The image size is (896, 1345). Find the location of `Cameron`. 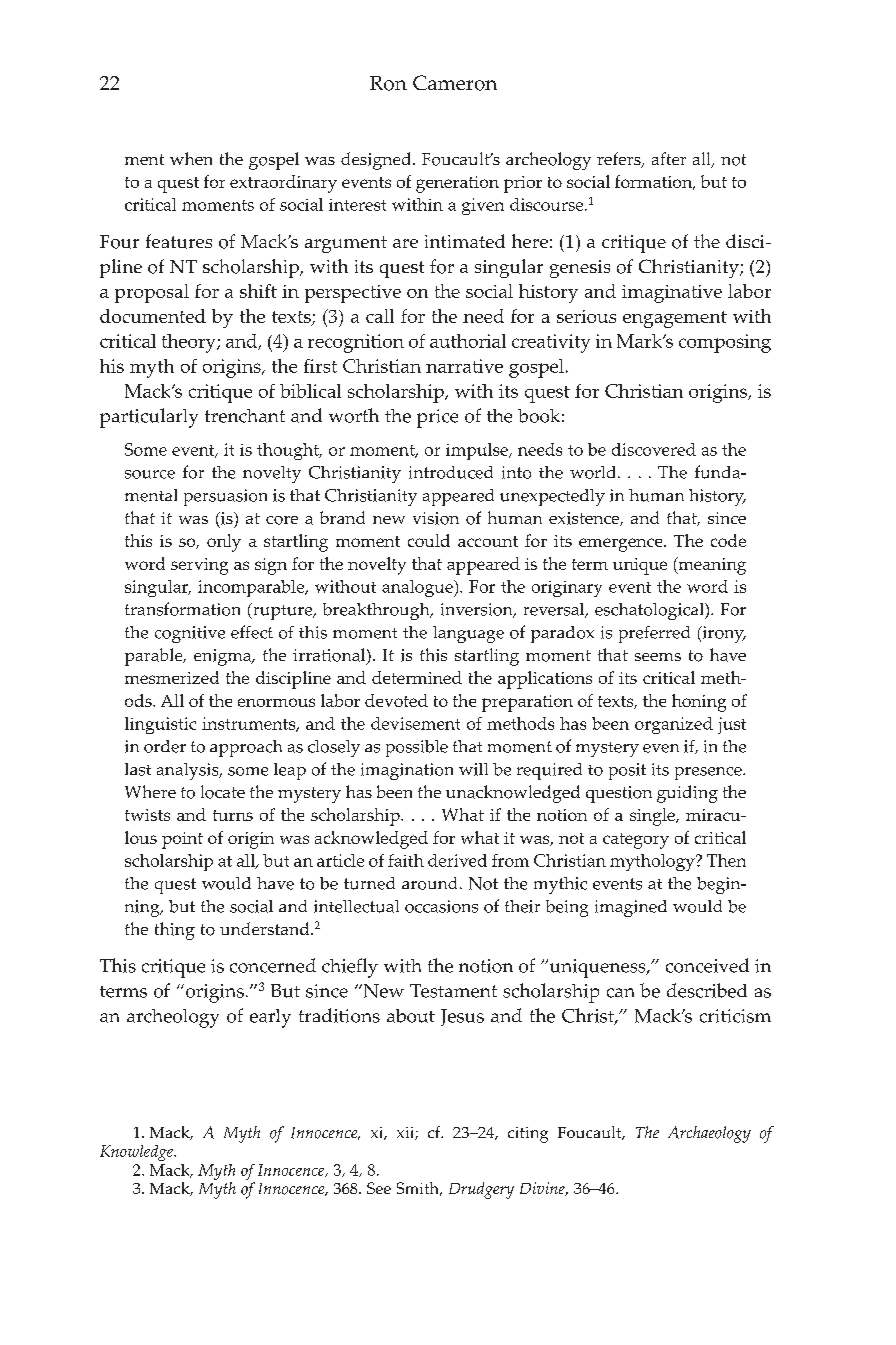

Cameron is located at coordinates (455, 83).
